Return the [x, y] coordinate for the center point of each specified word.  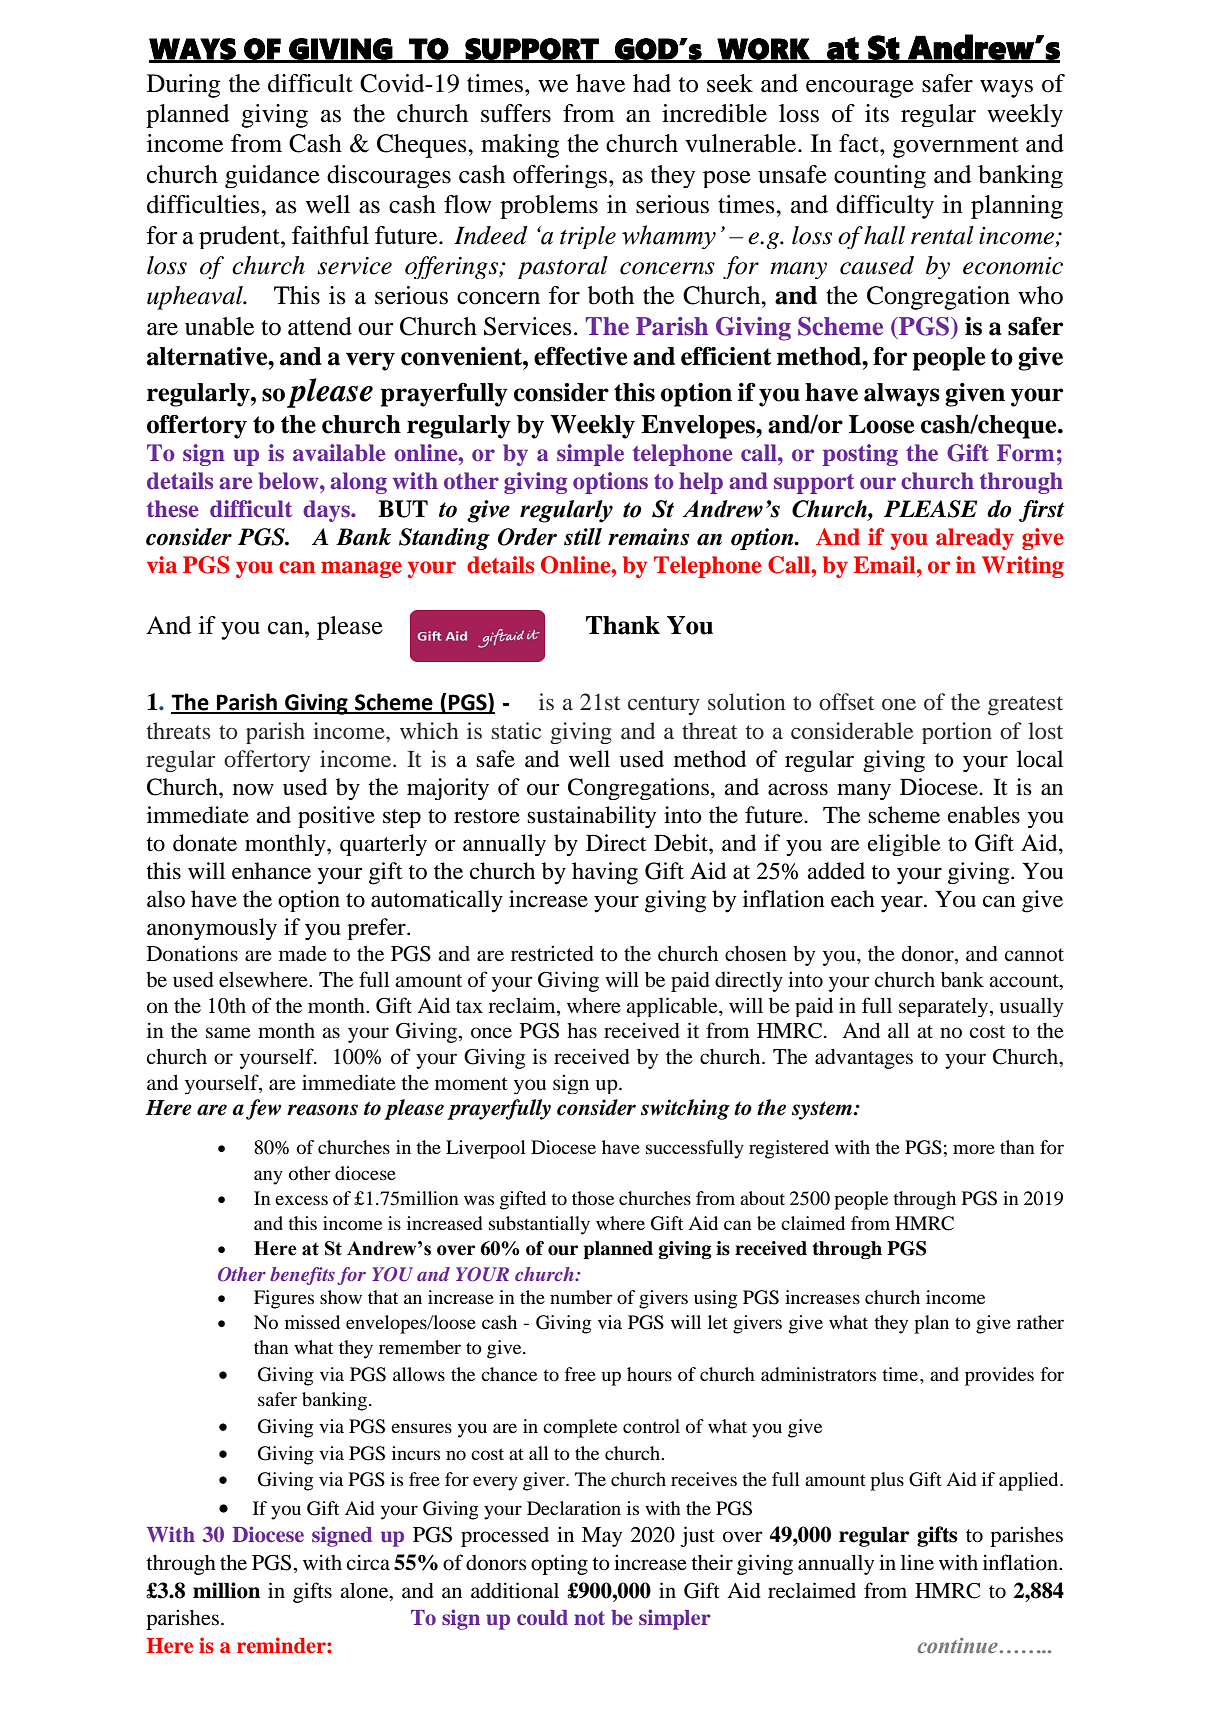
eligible [904, 845]
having [605, 873]
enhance [271, 871]
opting [559, 1564]
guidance [272, 176]
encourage [860, 89]
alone [365, 1591]
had [652, 83]
